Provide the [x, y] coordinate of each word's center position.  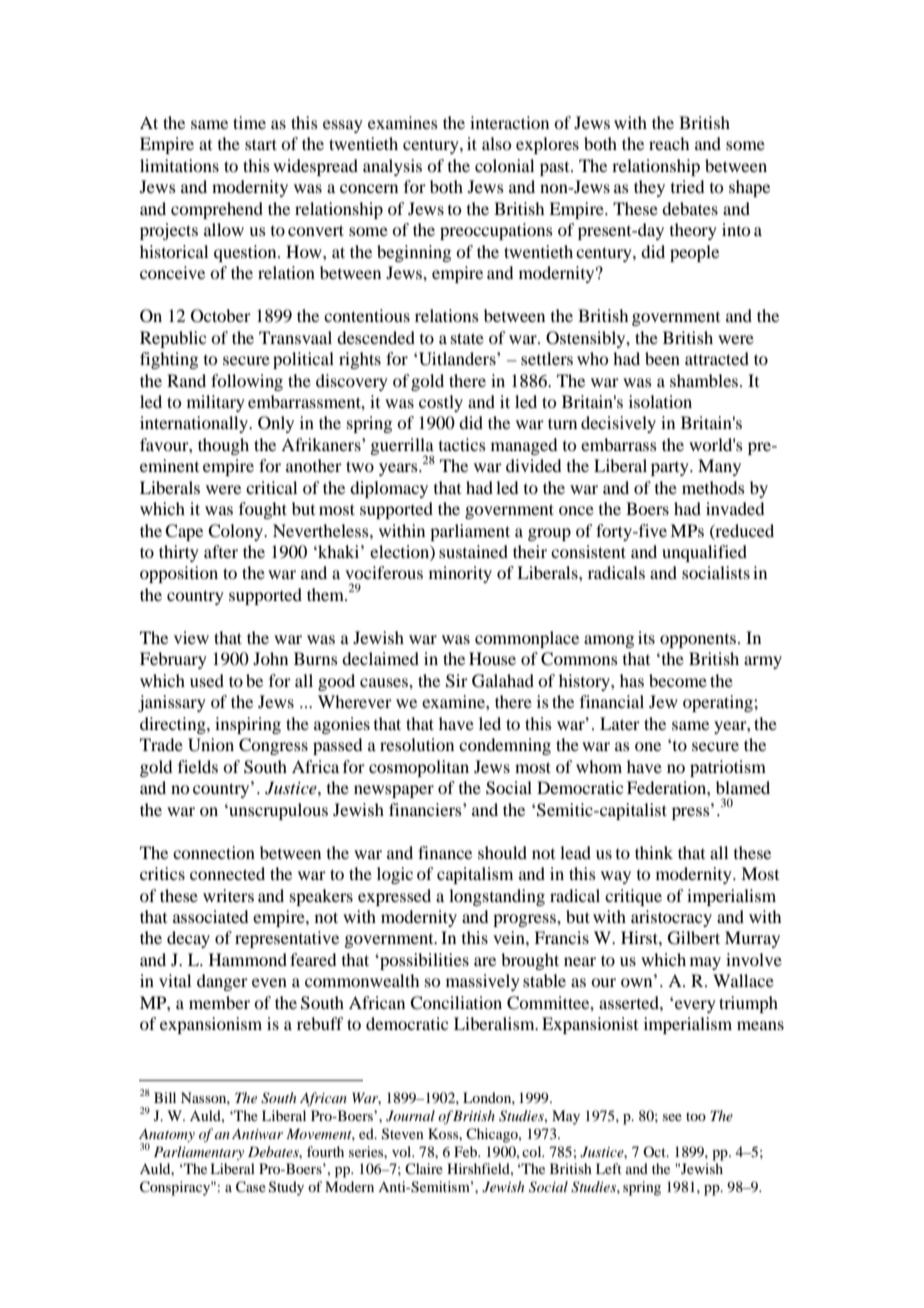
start [261, 144]
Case [251, 1187]
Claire [424, 1168]
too [696, 1116]
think [654, 852]
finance [445, 852]
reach [669, 143]
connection [214, 852]
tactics [462, 444]
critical [271, 487]
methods [713, 487]
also [496, 143]
